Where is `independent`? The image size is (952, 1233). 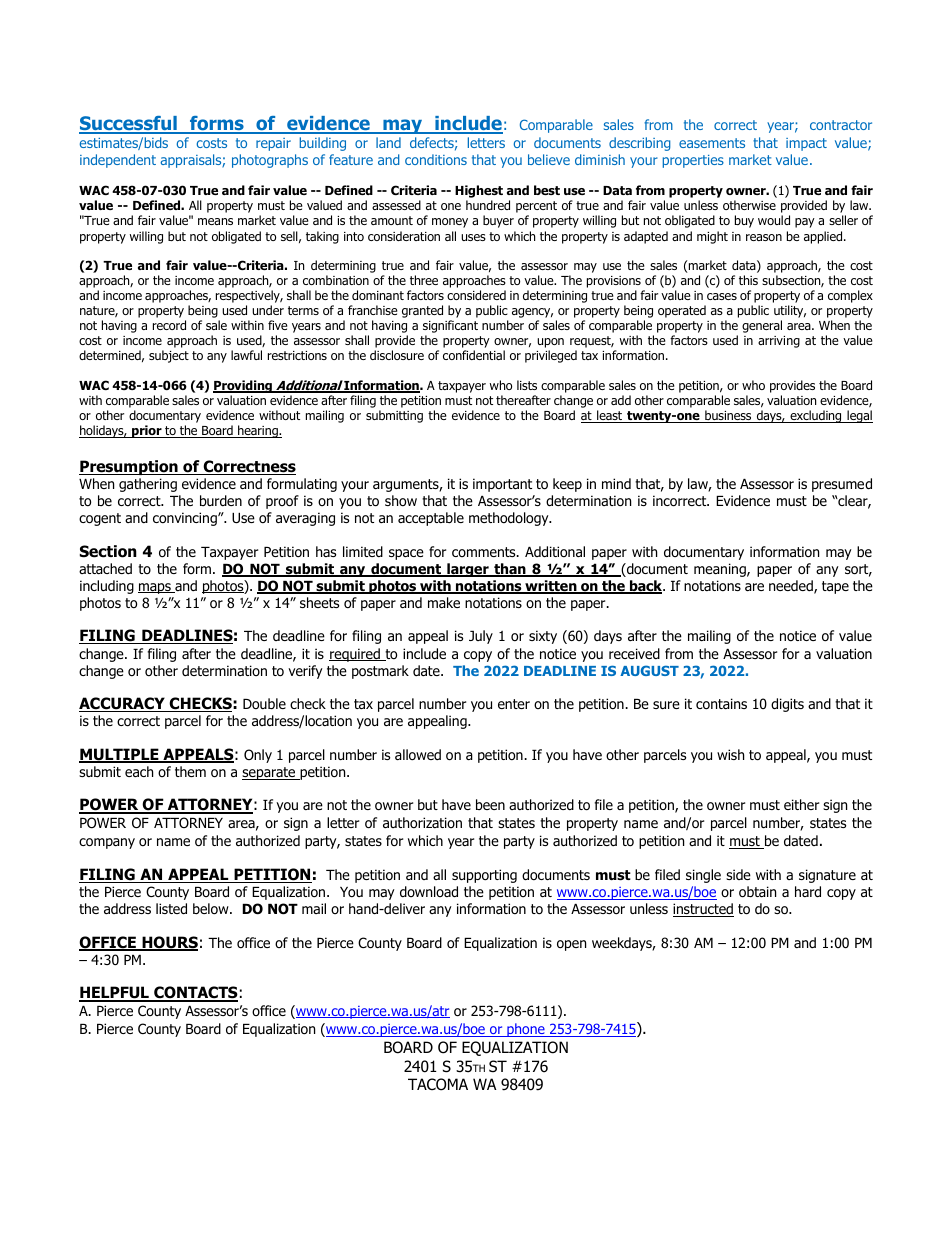 independent is located at coordinates (118, 161).
